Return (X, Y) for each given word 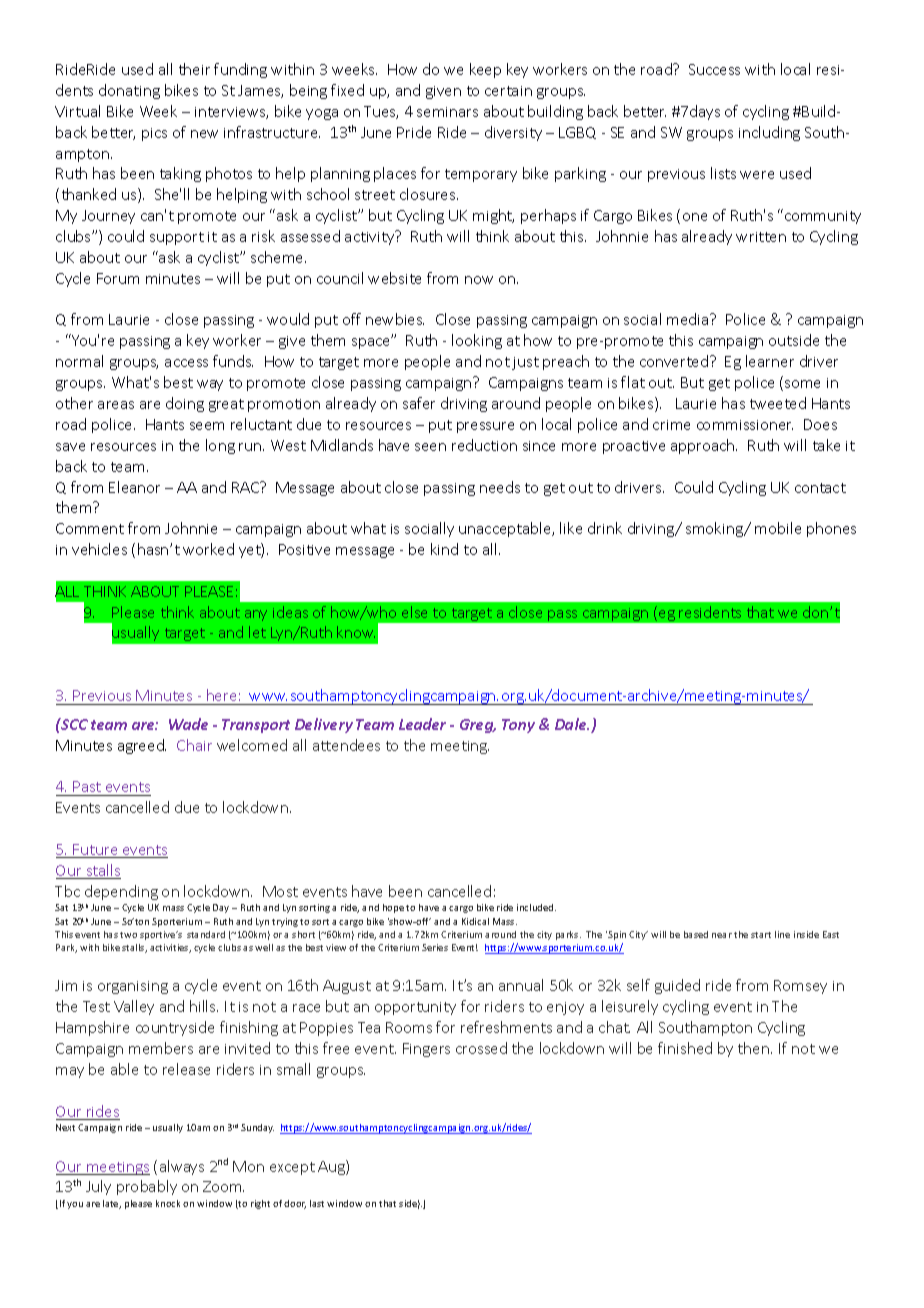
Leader (422, 724)
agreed (142, 746)
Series (435, 947)
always (182, 1167)
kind (444, 549)
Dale (572, 724)
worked (208, 549)
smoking (716, 529)
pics (154, 134)
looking (477, 341)
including (769, 133)
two (128, 935)
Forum (118, 278)
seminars (447, 112)
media (689, 319)
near (722, 935)
